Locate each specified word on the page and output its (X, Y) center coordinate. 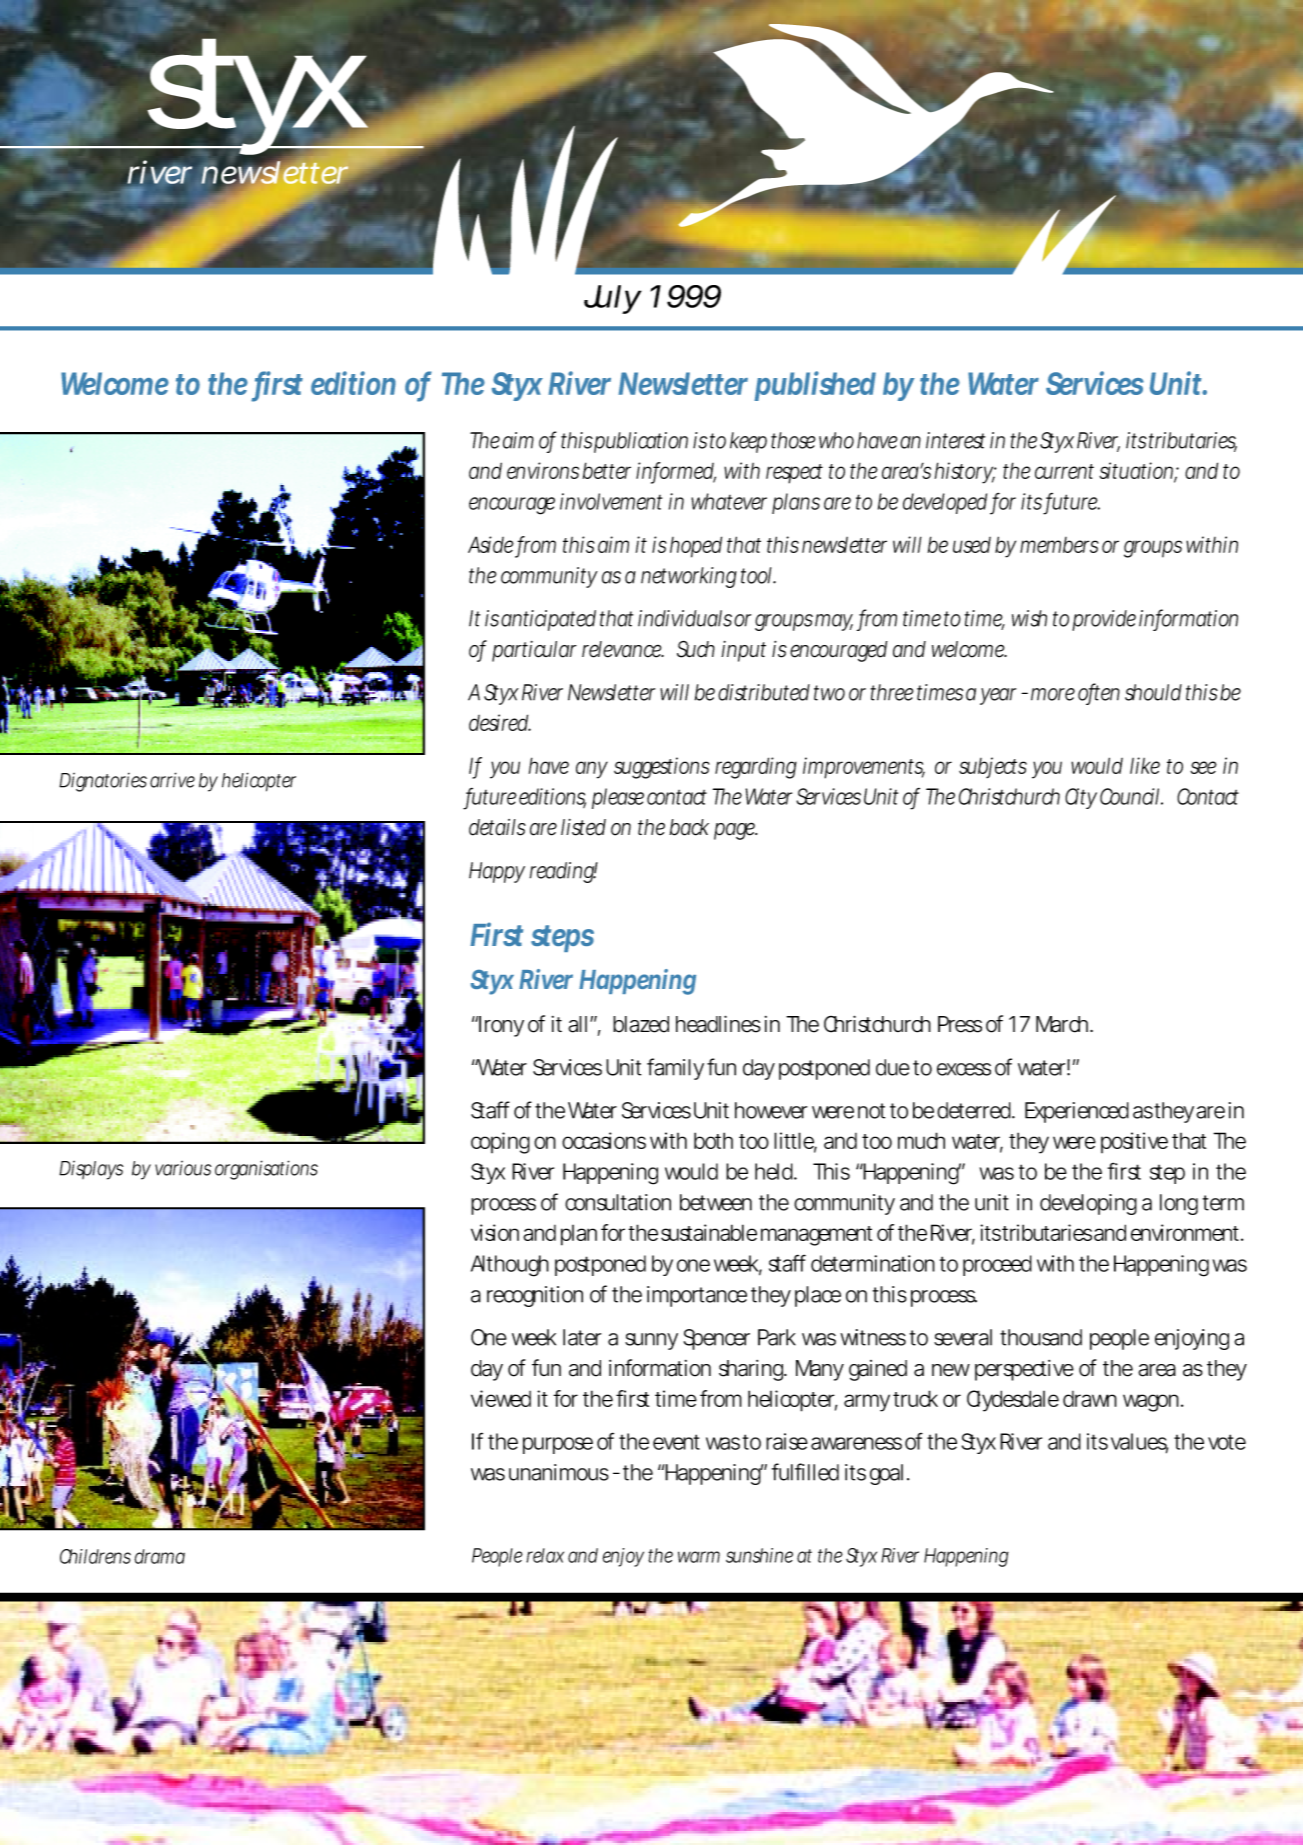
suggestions (662, 768)
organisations (266, 1170)
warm (699, 1557)
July (613, 299)
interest (955, 440)
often (1099, 693)
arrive (172, 780)
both (713, 1140)
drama (160, 1556)
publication (641, 442)
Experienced (1077, 1112)
